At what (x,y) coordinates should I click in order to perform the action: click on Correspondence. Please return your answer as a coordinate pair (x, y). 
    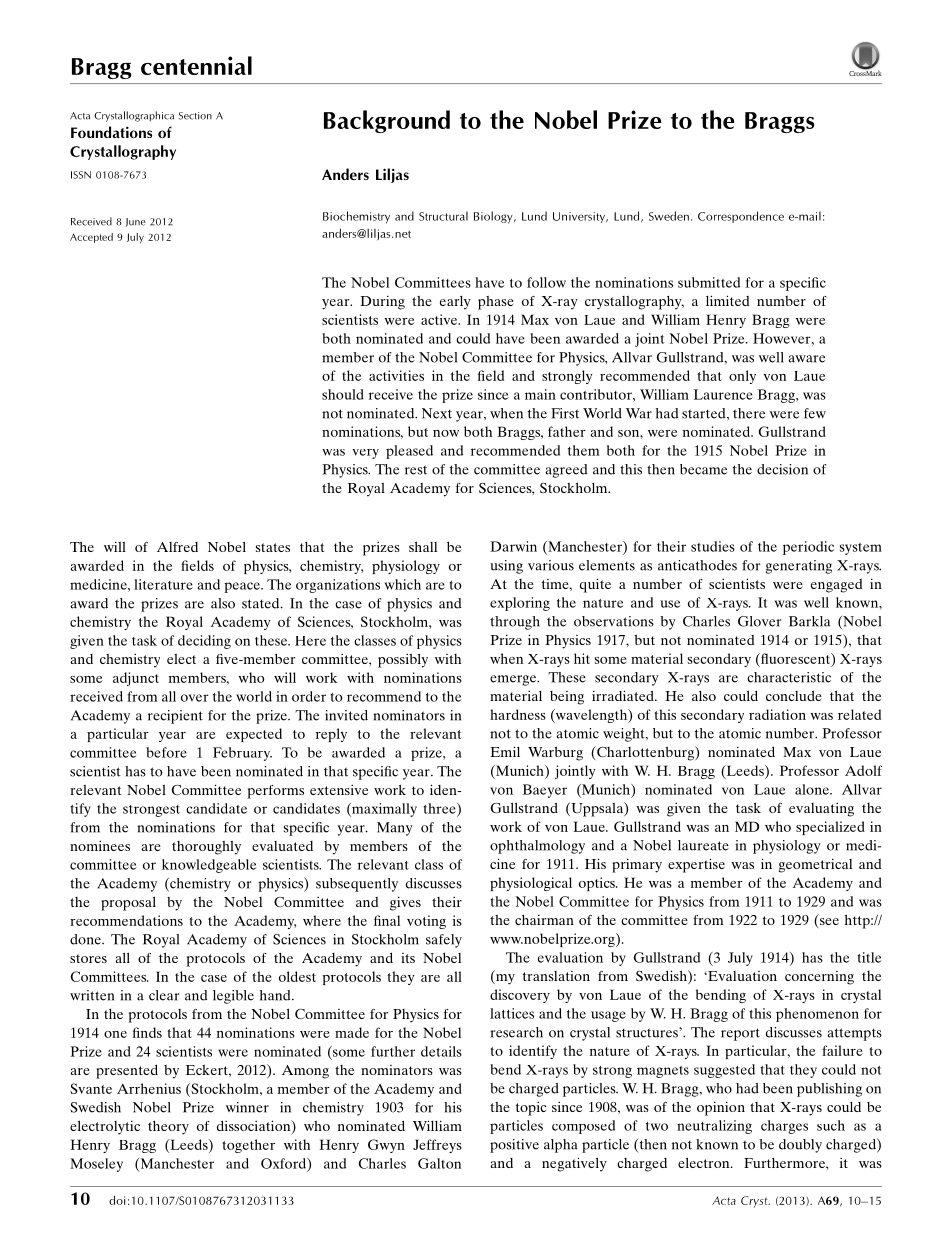
    Looking at the image, I should click on (741, 217).
